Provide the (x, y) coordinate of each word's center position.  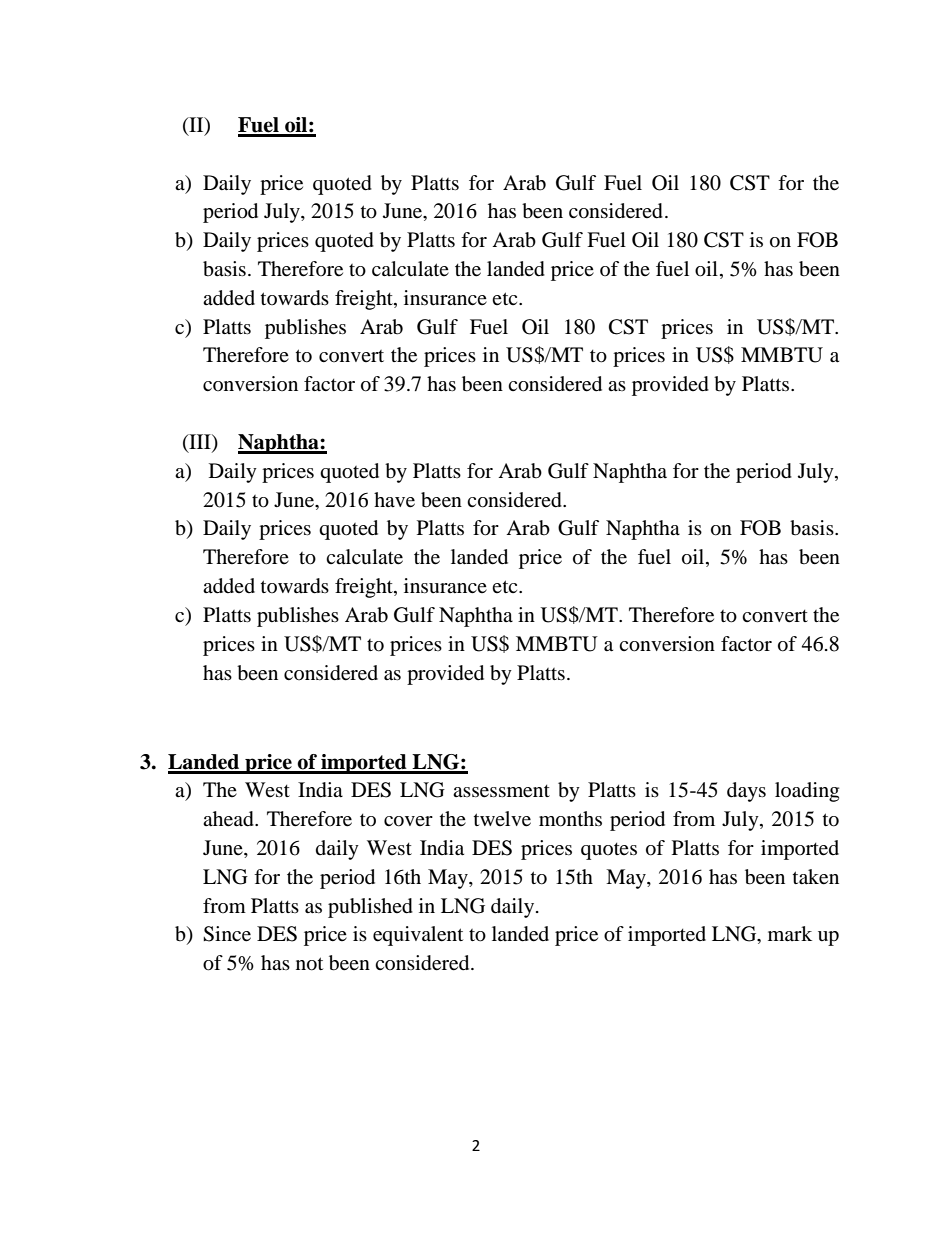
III (200, 443)
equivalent (418, 936)
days (746, 792)
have (394, 500)
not (309, 964)
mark (790, 933)
